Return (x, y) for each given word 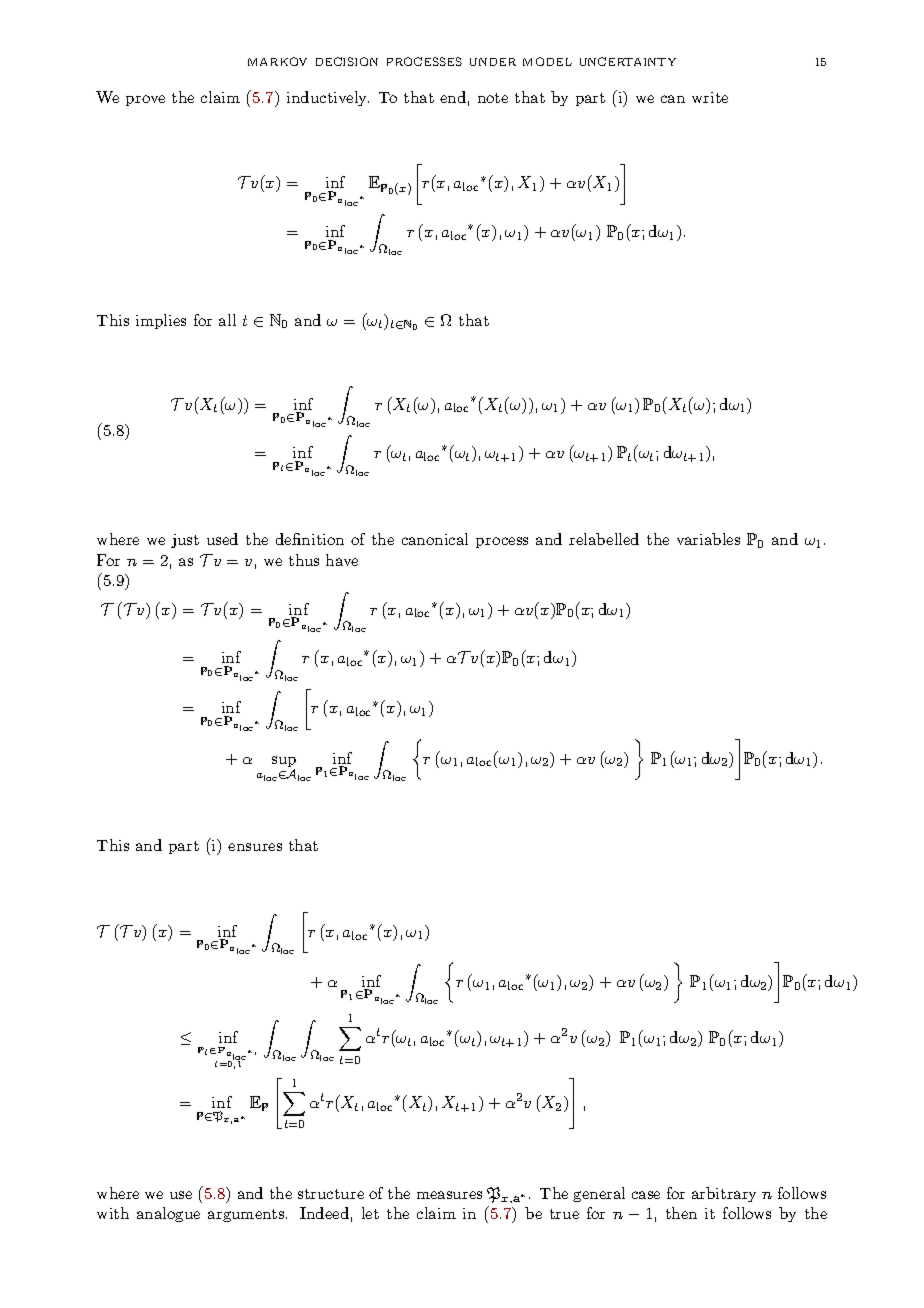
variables (708, 539)
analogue (168, 1214)
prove (145, 100)
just (185, 541)
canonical (435, 539)
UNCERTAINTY (628, 61)
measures (449, 1195)
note (493, 98)
